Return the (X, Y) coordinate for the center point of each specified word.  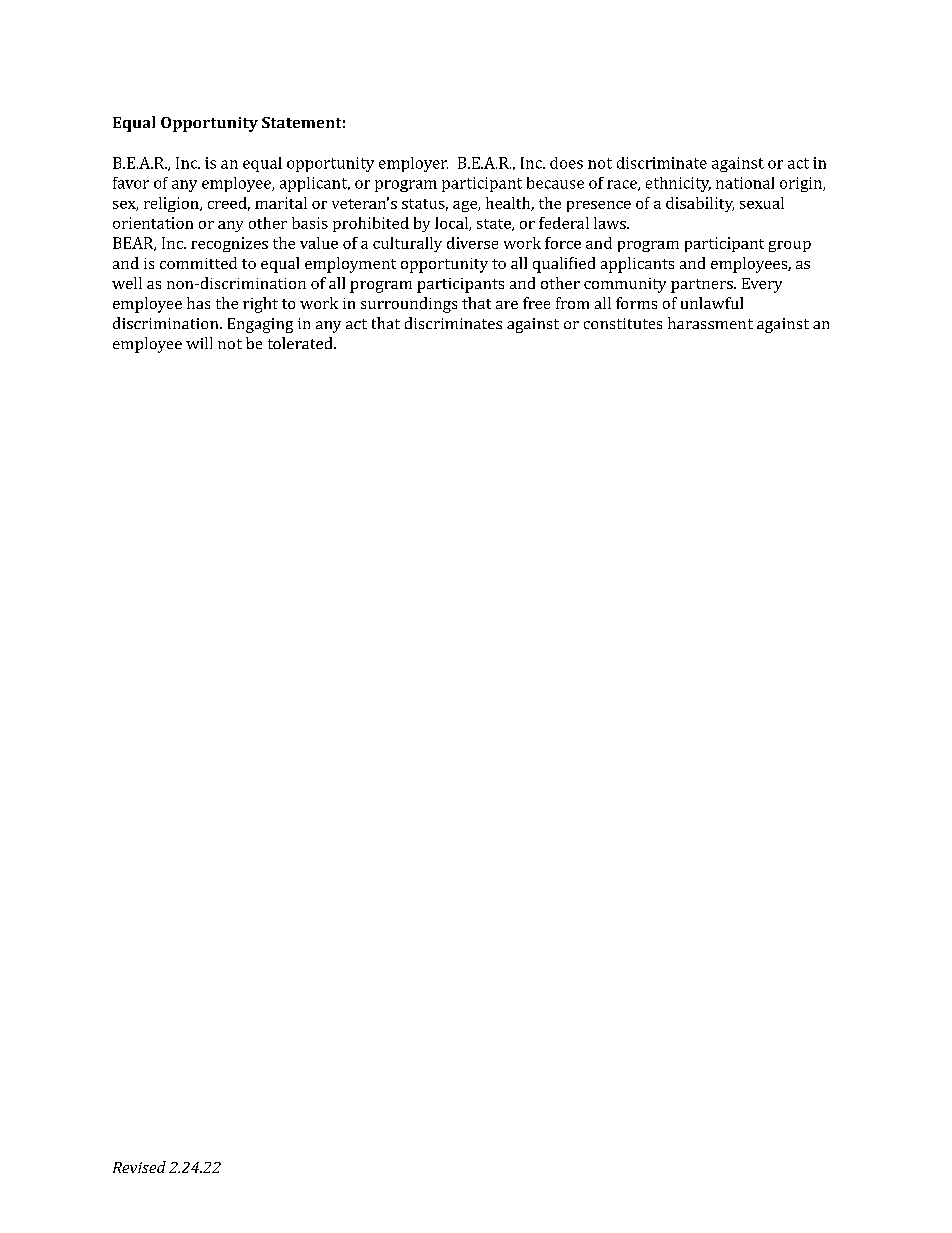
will (199, 343)
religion (172, 204)
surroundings (409, 305)
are (507, 305)
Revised (139, 1167)
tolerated (301, 343)
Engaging (260, 325)
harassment (710, 323)
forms (636, 303)
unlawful (712, 303)
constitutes (623, 323)
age (466, 206)
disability (700, 204)
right (260, 305)
